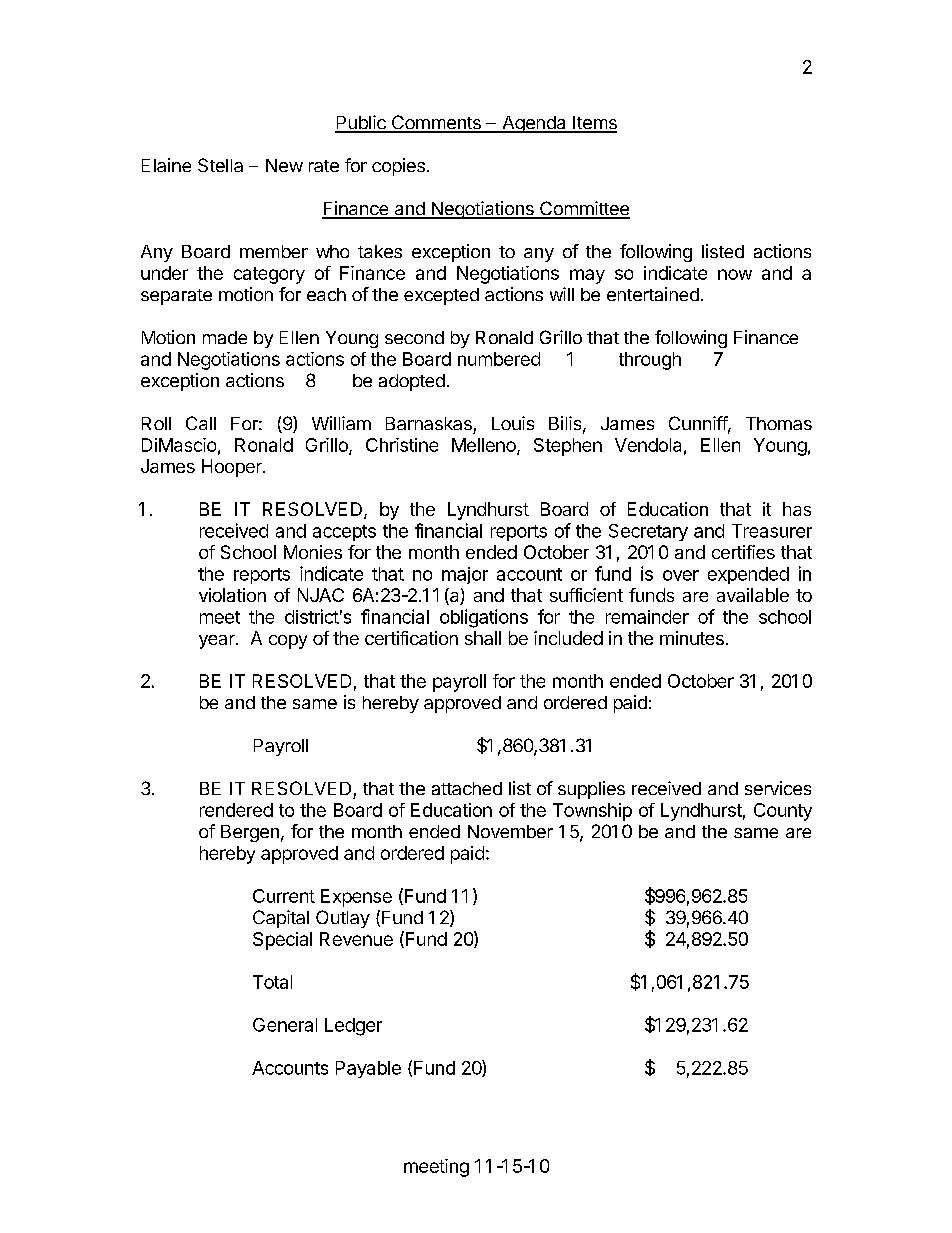 The image size is (952, 1233). I want to click on Items, so click(594, 124).
